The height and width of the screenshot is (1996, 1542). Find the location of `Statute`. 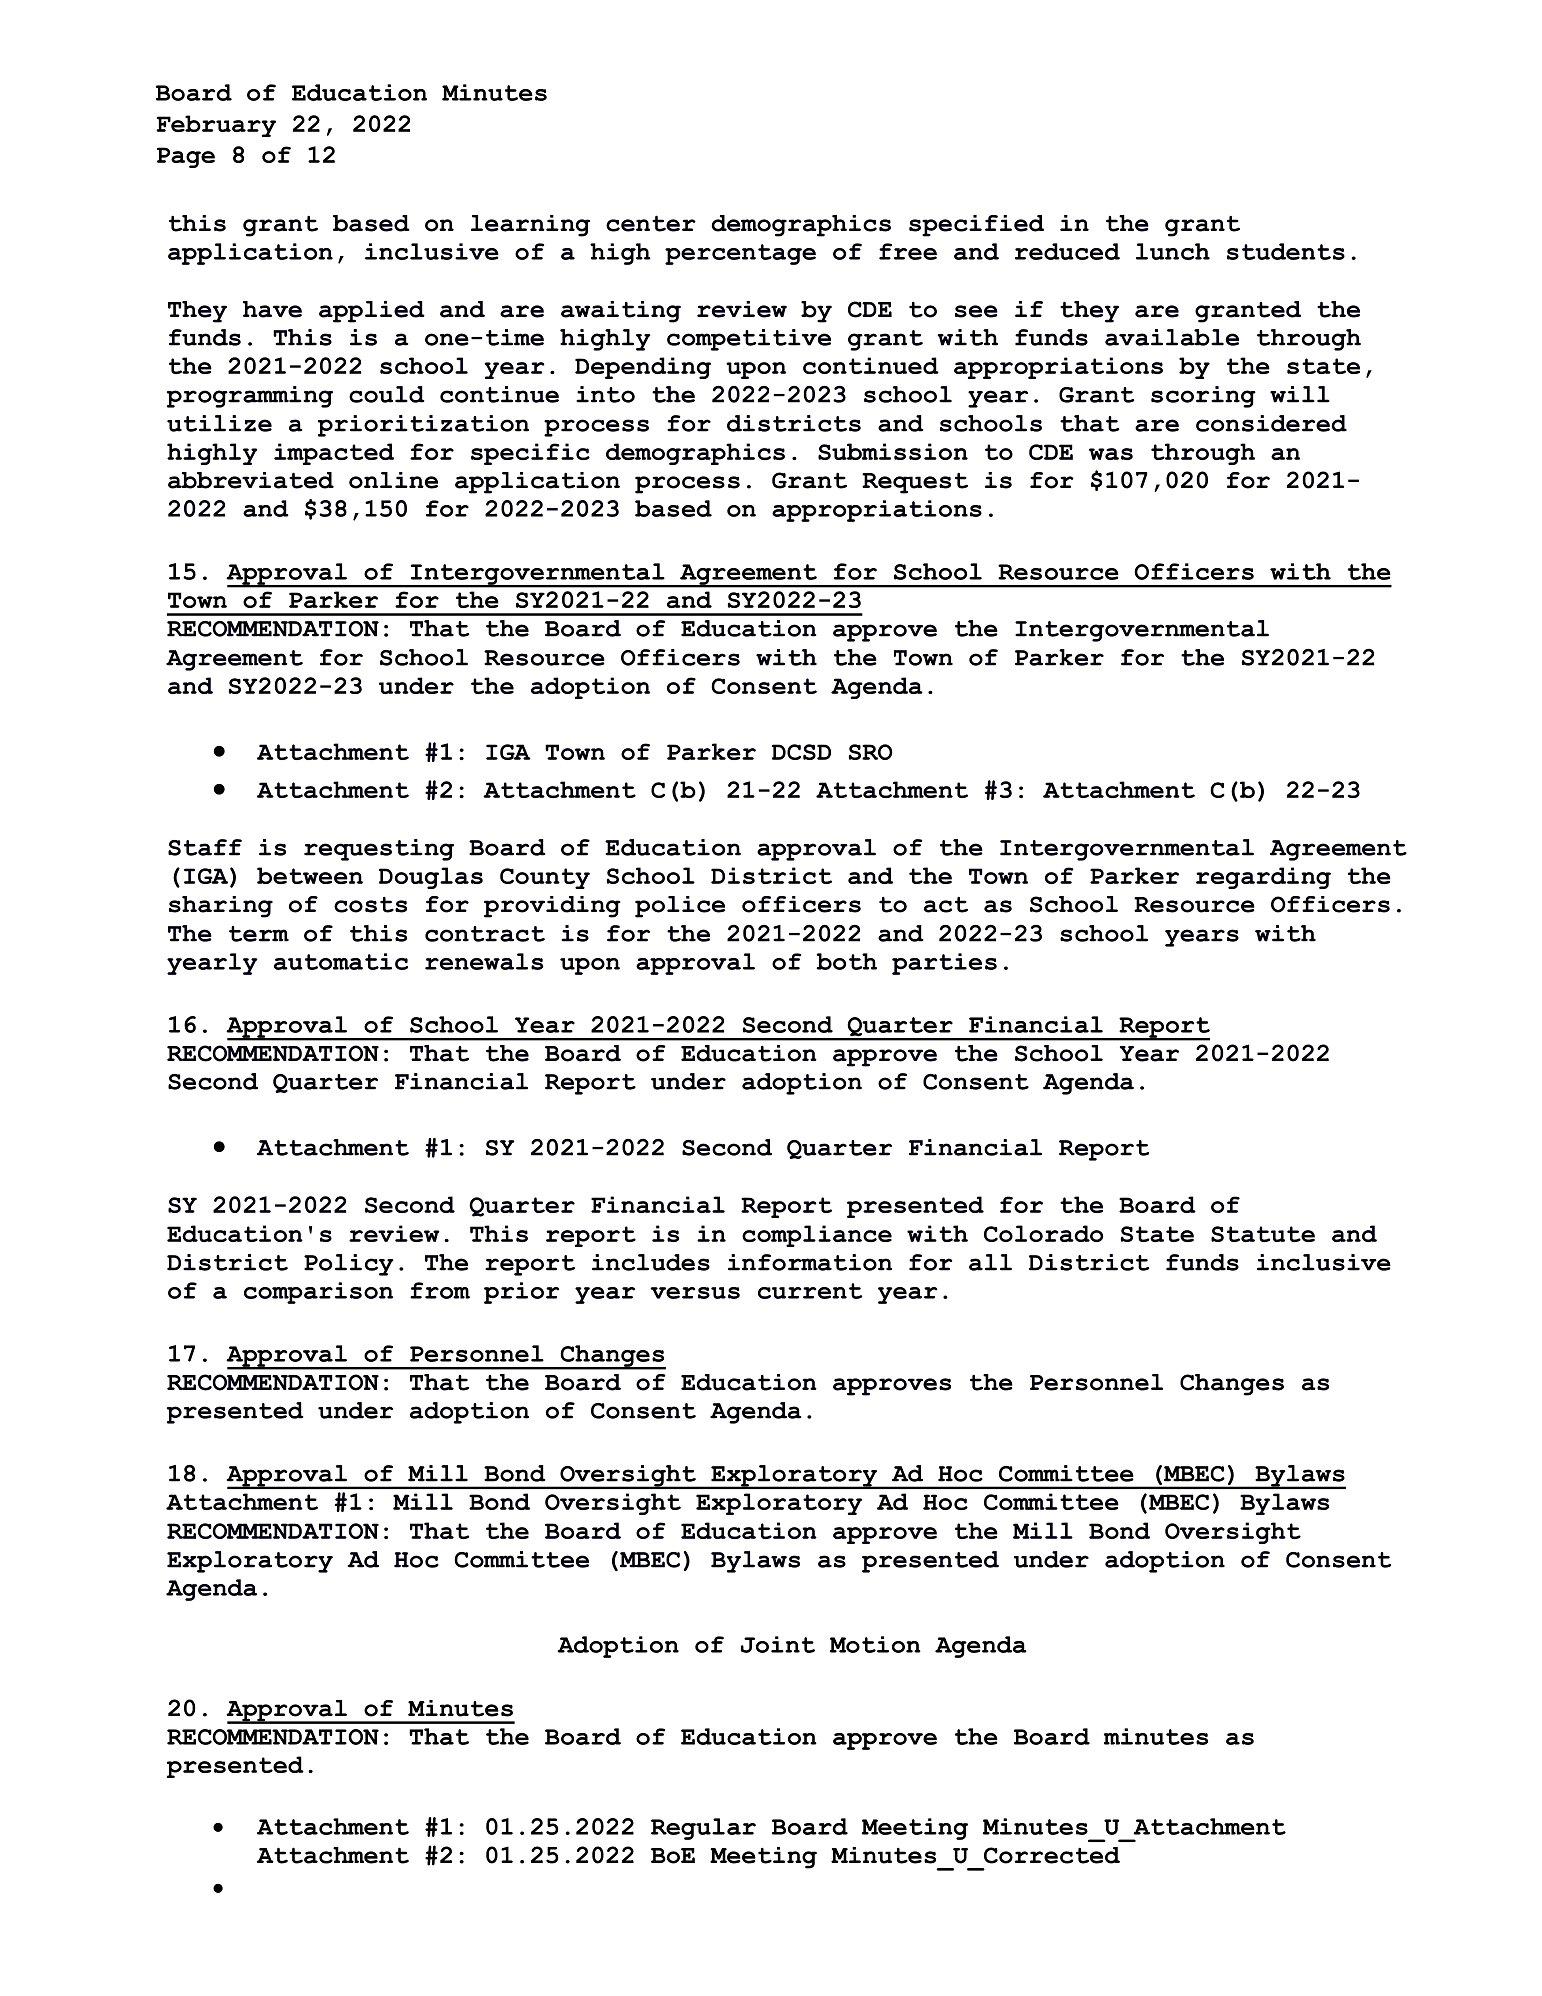

Statute is located at coordinates (1263, 1234).
